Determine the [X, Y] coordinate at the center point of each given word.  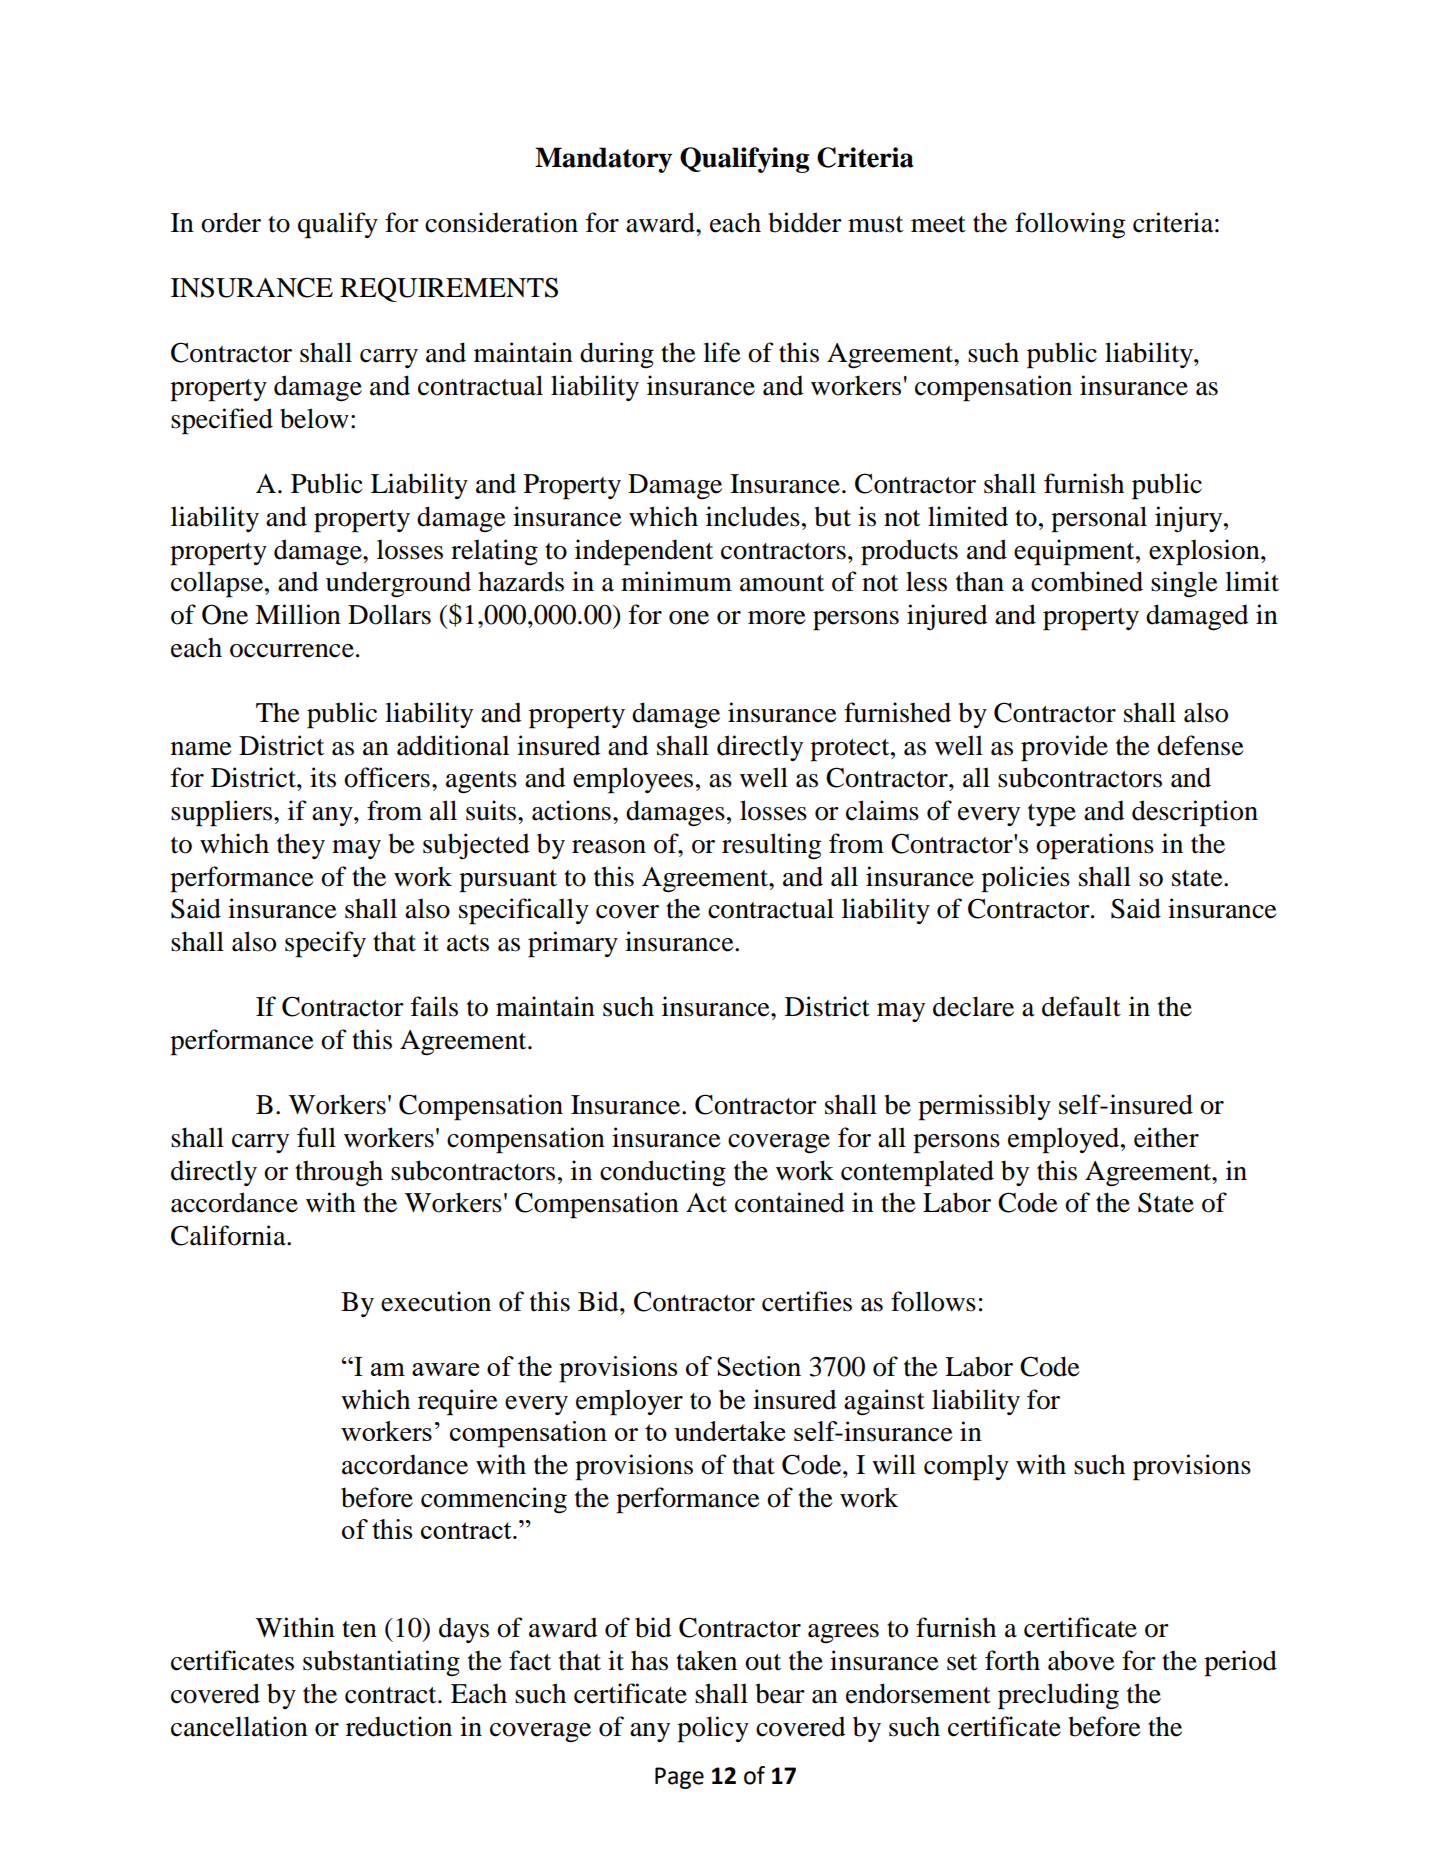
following [1070, 225]
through [339, 1174]
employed [1065, 1140]
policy [713, 1729]
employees [633, 780]
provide [1064, 748]
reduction [399, 1726]
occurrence [292, 651]
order [231, 222]
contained [790, 1202]
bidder [805, 222]
